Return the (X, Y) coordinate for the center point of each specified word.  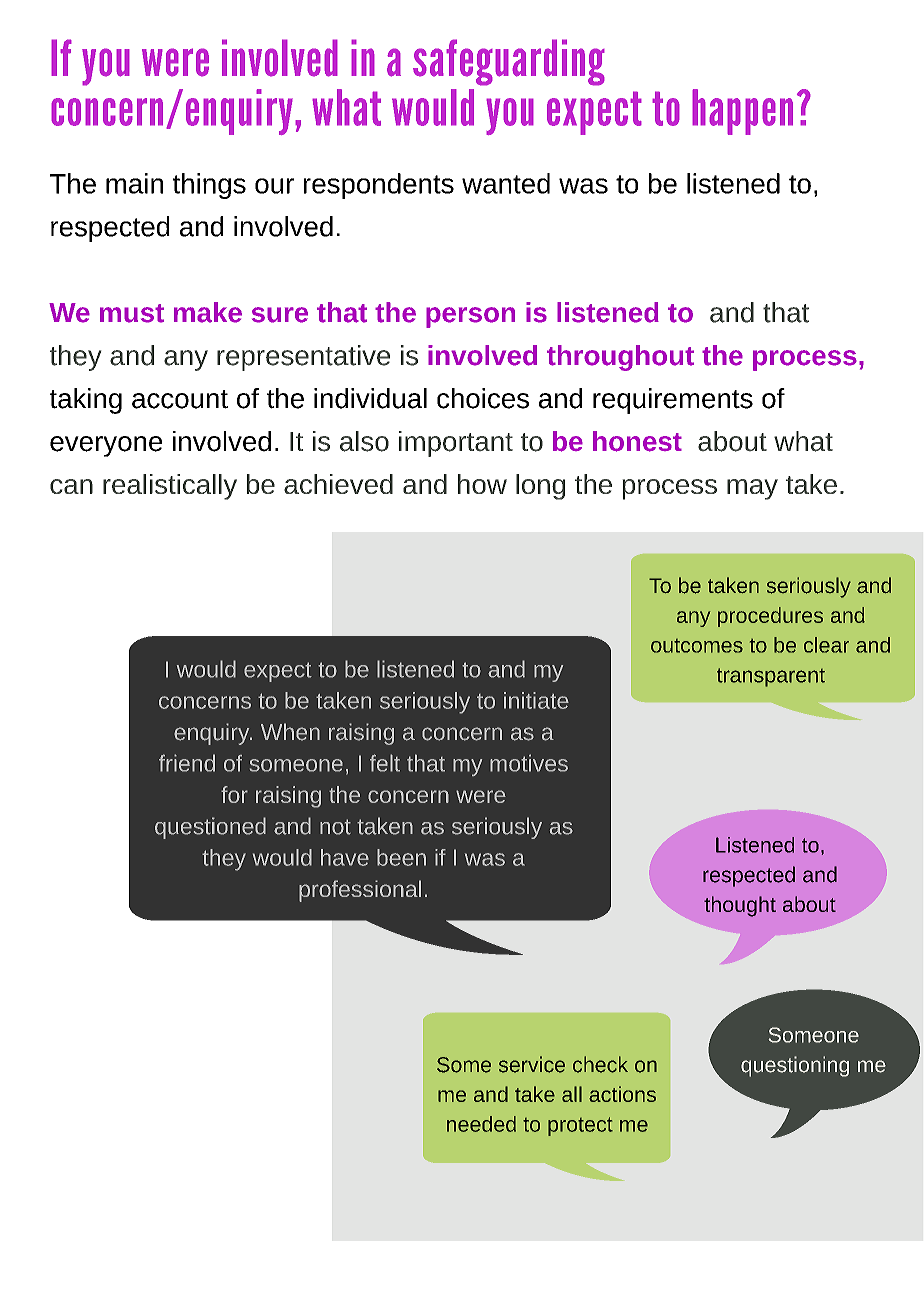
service (532, 1064)
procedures (770, 617)
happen (742, 112)
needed (481, 1124)
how (482, 484)
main (134, 183)
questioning (795, 1066)
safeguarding (509, 62)
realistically (170, 487)
